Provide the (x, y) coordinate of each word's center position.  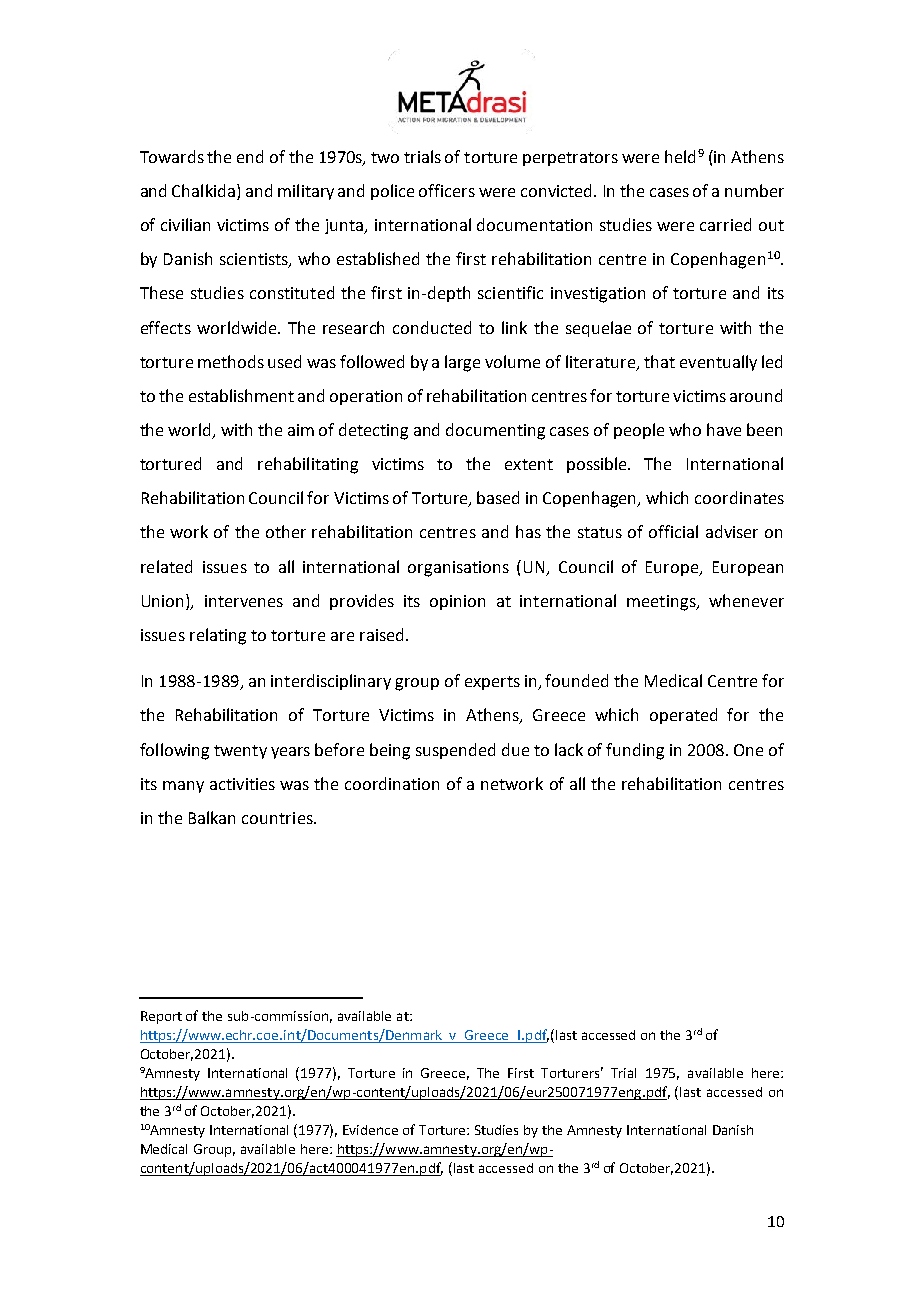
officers (447, 190)
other (286, 531)
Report (161, 1017)
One (748, 750)
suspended (455, 751)
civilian (185, 224)
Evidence (370, 1130)
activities (242, 784)
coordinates (739, 497)
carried (725, 224)
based (498, 497)
